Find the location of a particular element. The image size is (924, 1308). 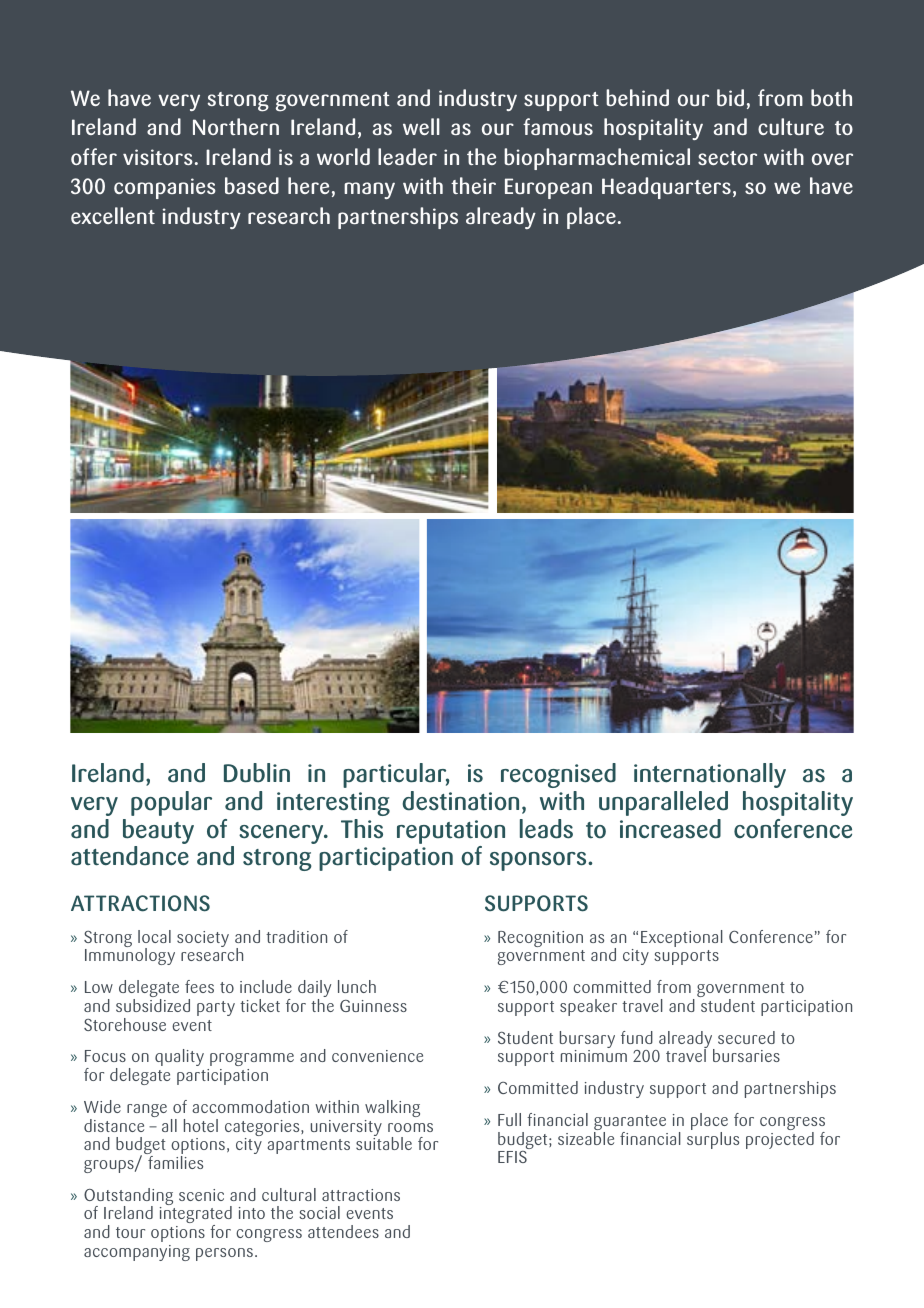

visitors is located at coordinates (158, 157).
